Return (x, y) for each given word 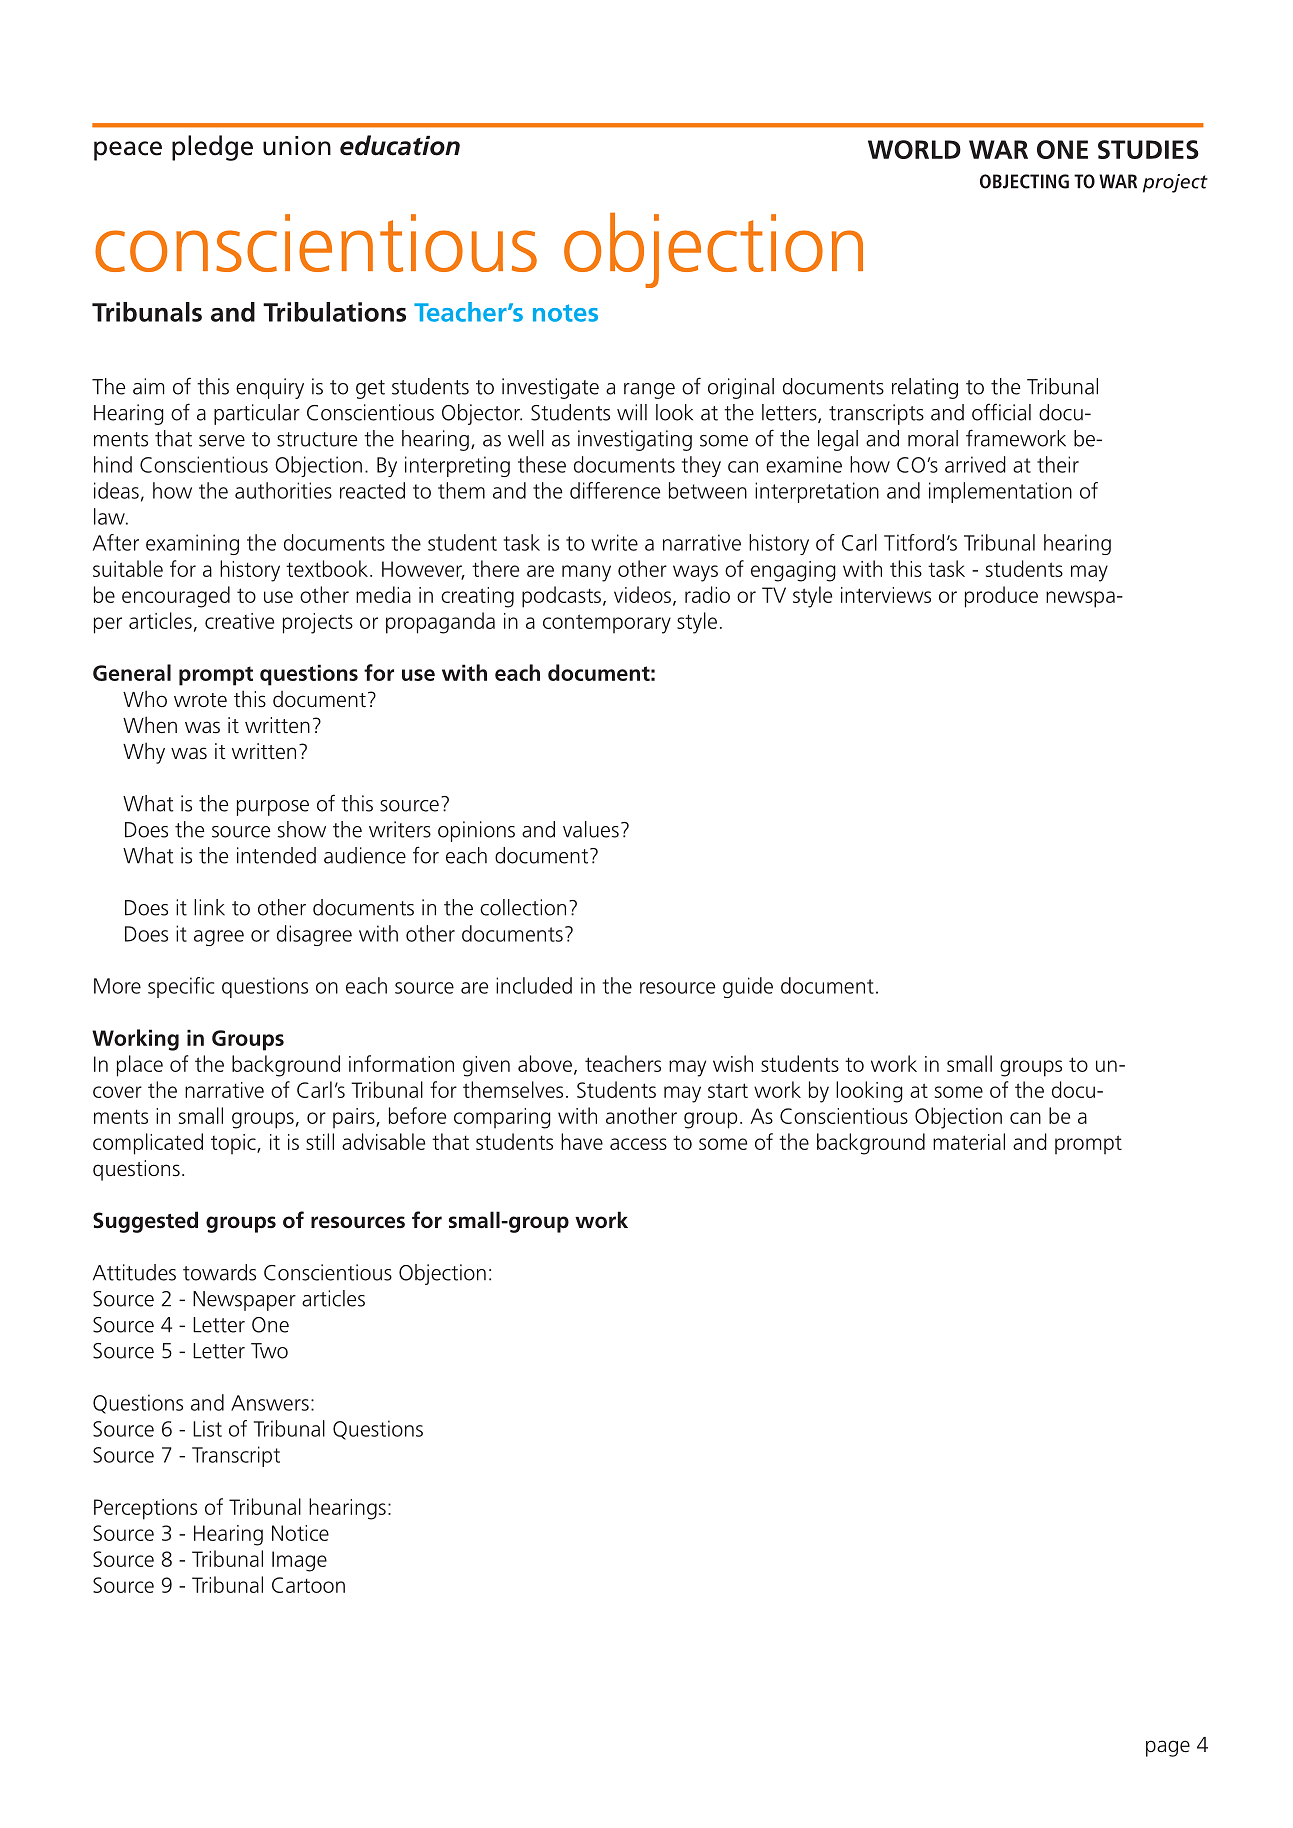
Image (299, 1561)
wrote (200, 700)
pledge (212, 148)
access (638, 1144)
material (969, 1141)
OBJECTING (1024, 181)
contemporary (607, 624)
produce (1001, 597)
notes (565, 313)
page (1168, 1748)
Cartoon (308, 1585)
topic (234, 1144)
